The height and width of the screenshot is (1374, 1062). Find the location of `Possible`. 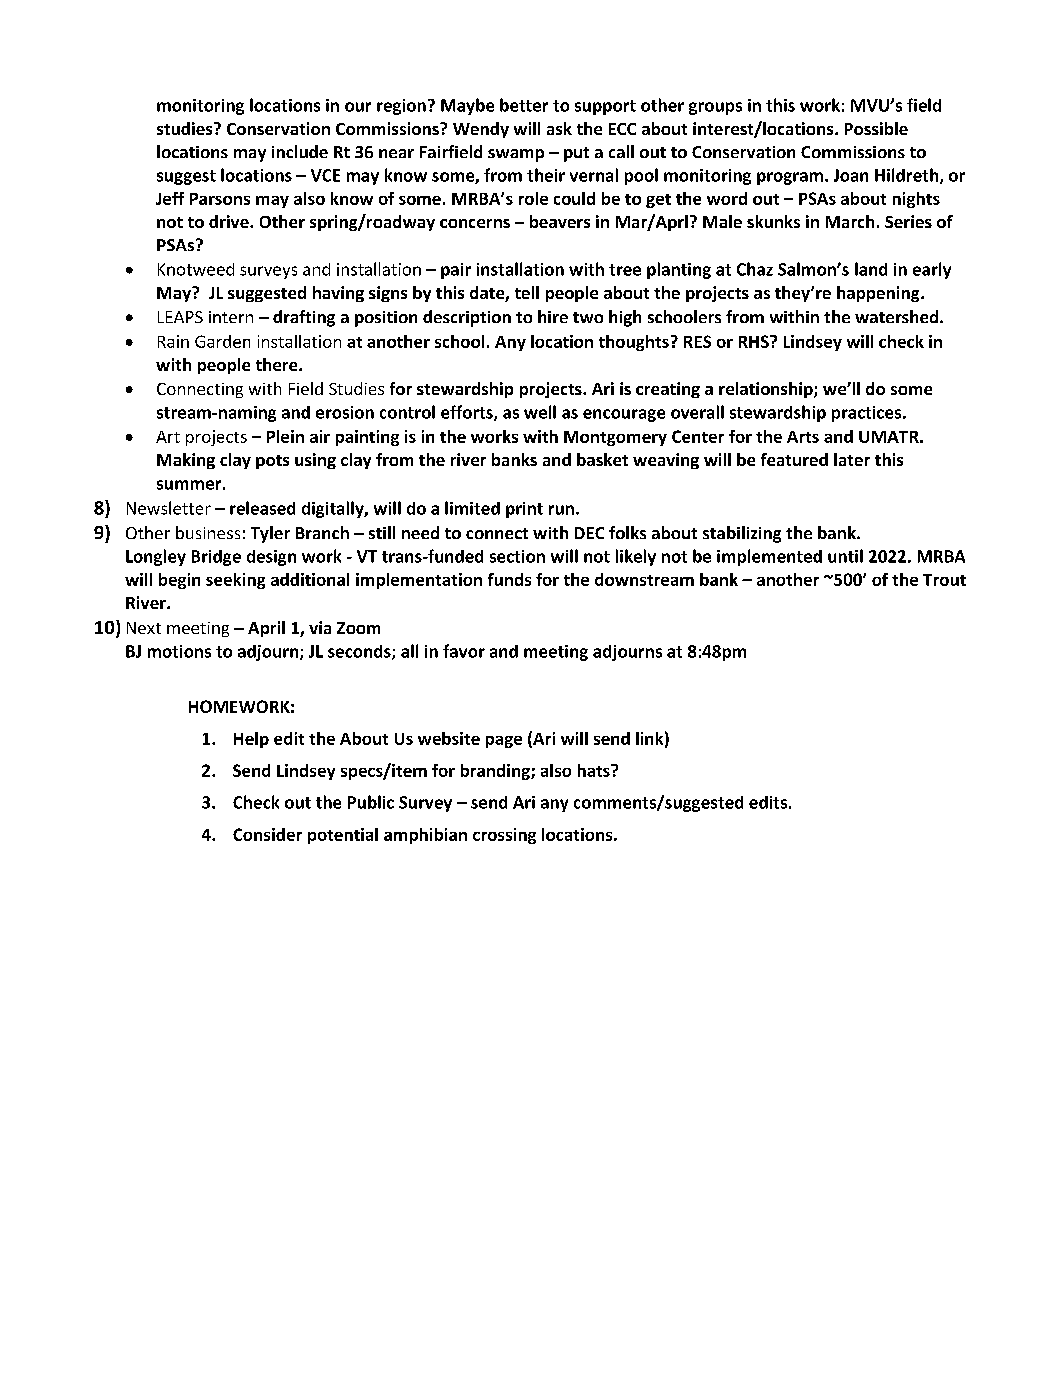

Possible is located at coordinates (876, 128).
